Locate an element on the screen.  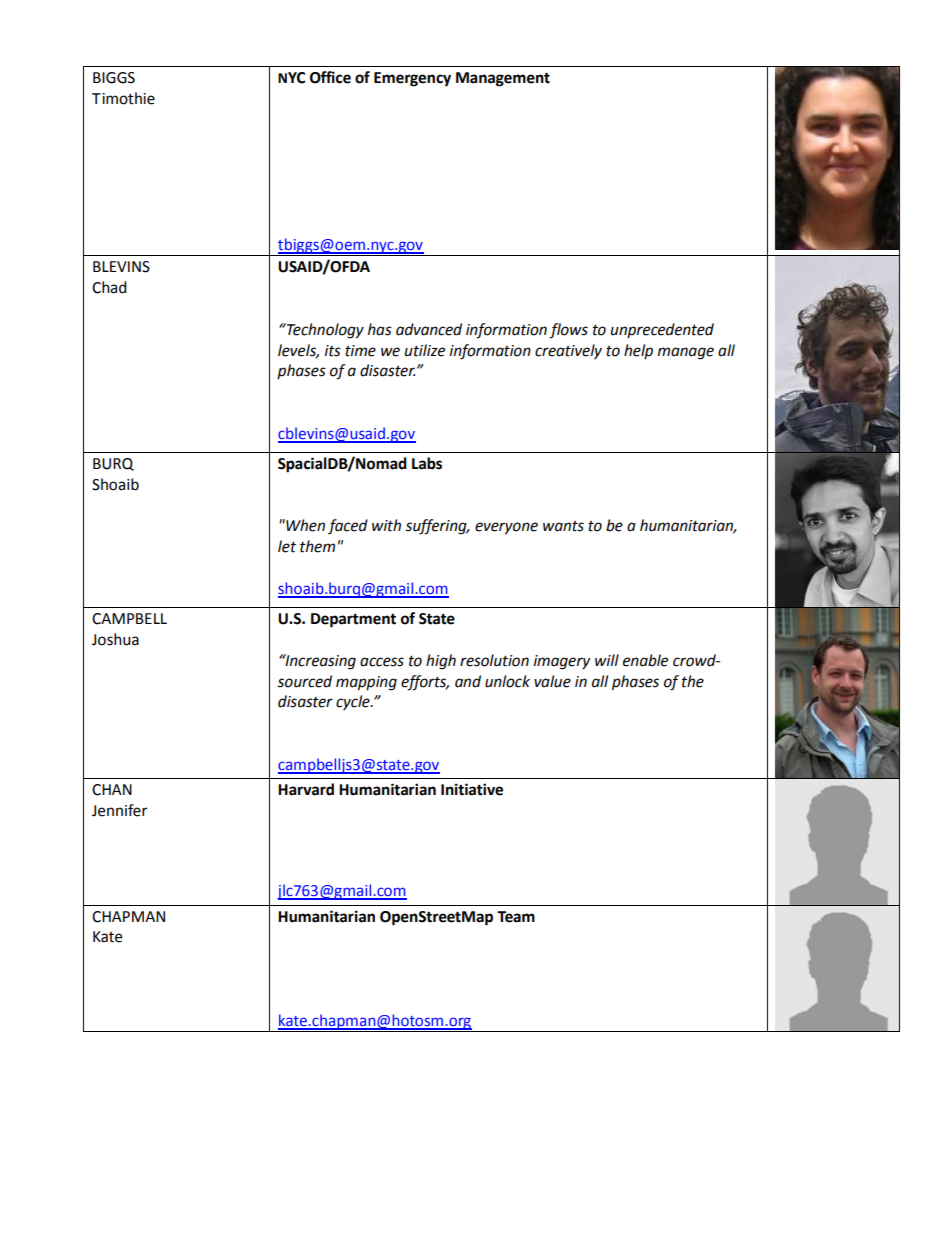
Labs is located at coordinates (427, 463).
